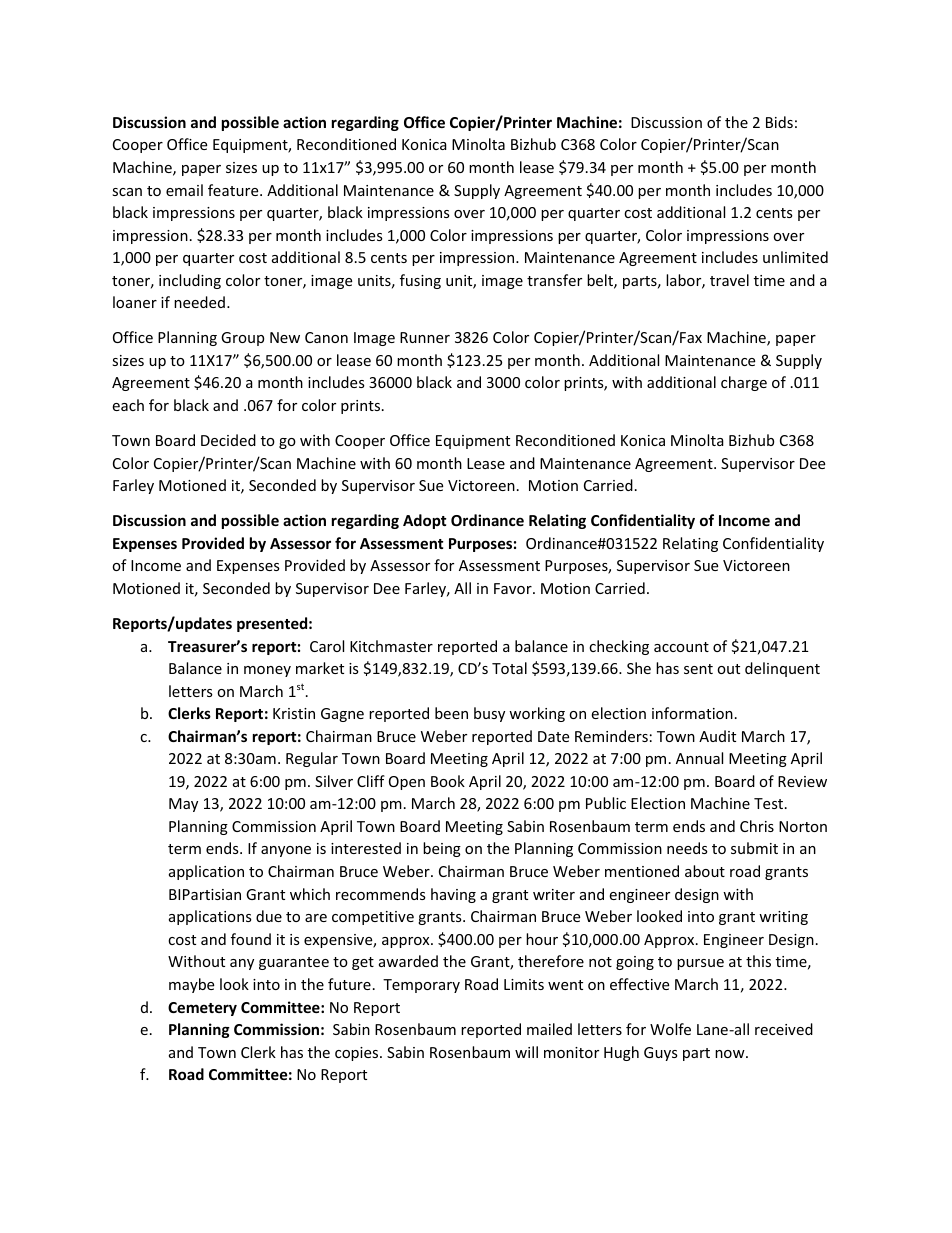 This image has width=952, height=1233. Describe the element at coordinates (681, 647) in the image. I see `account` at that location.
